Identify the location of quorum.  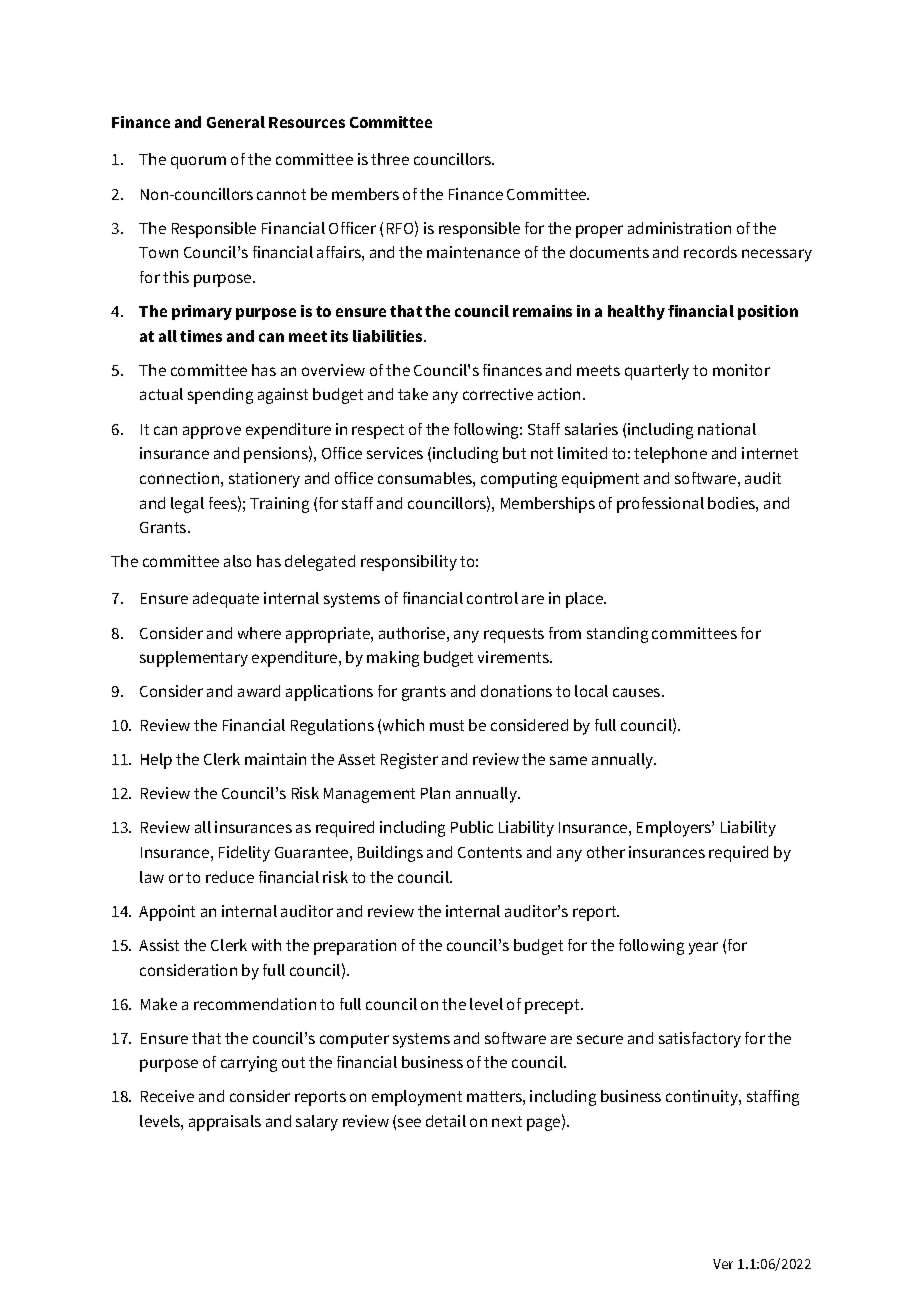
(198, 162).
